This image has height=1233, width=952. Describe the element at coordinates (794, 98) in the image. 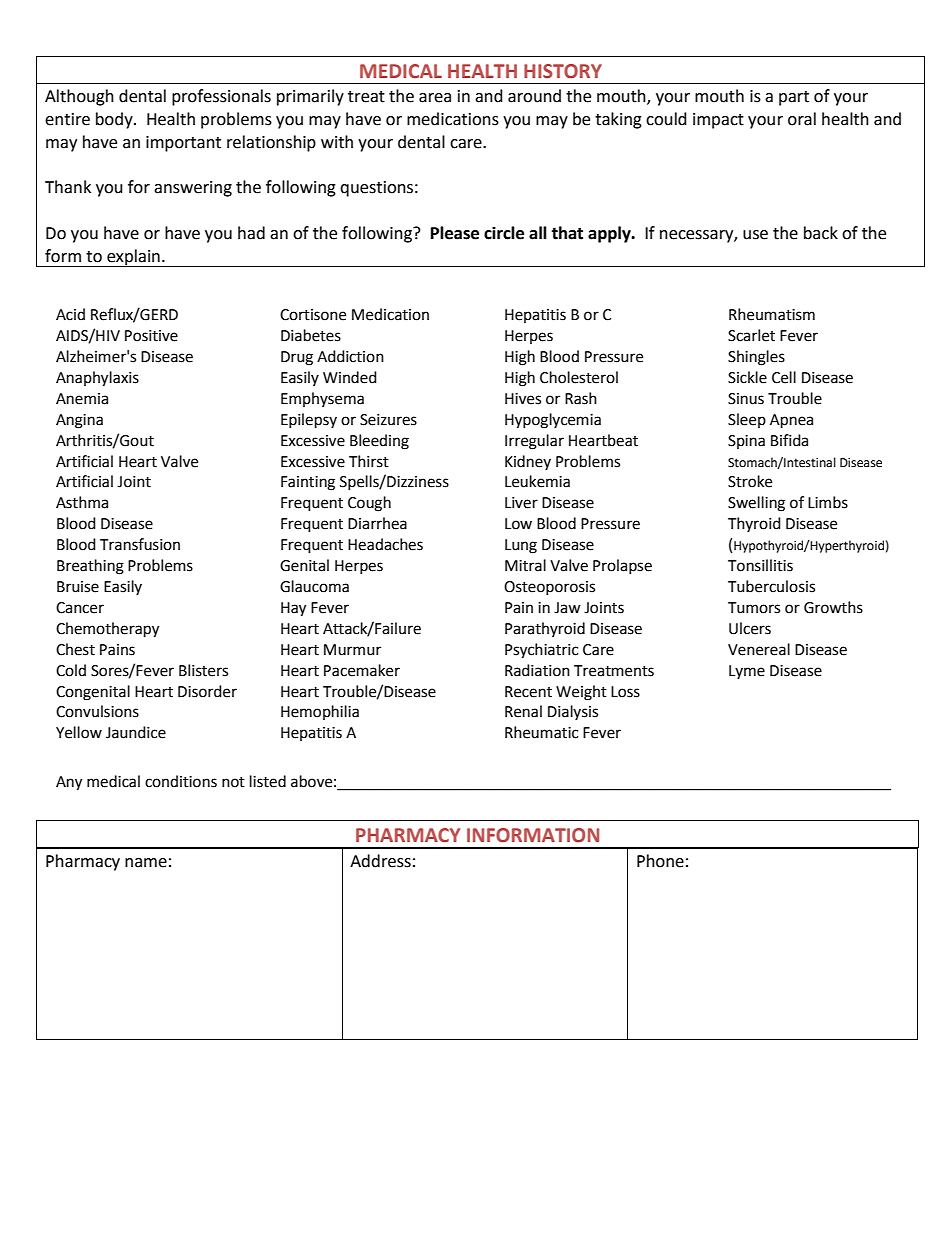

I see `part` at that location.
